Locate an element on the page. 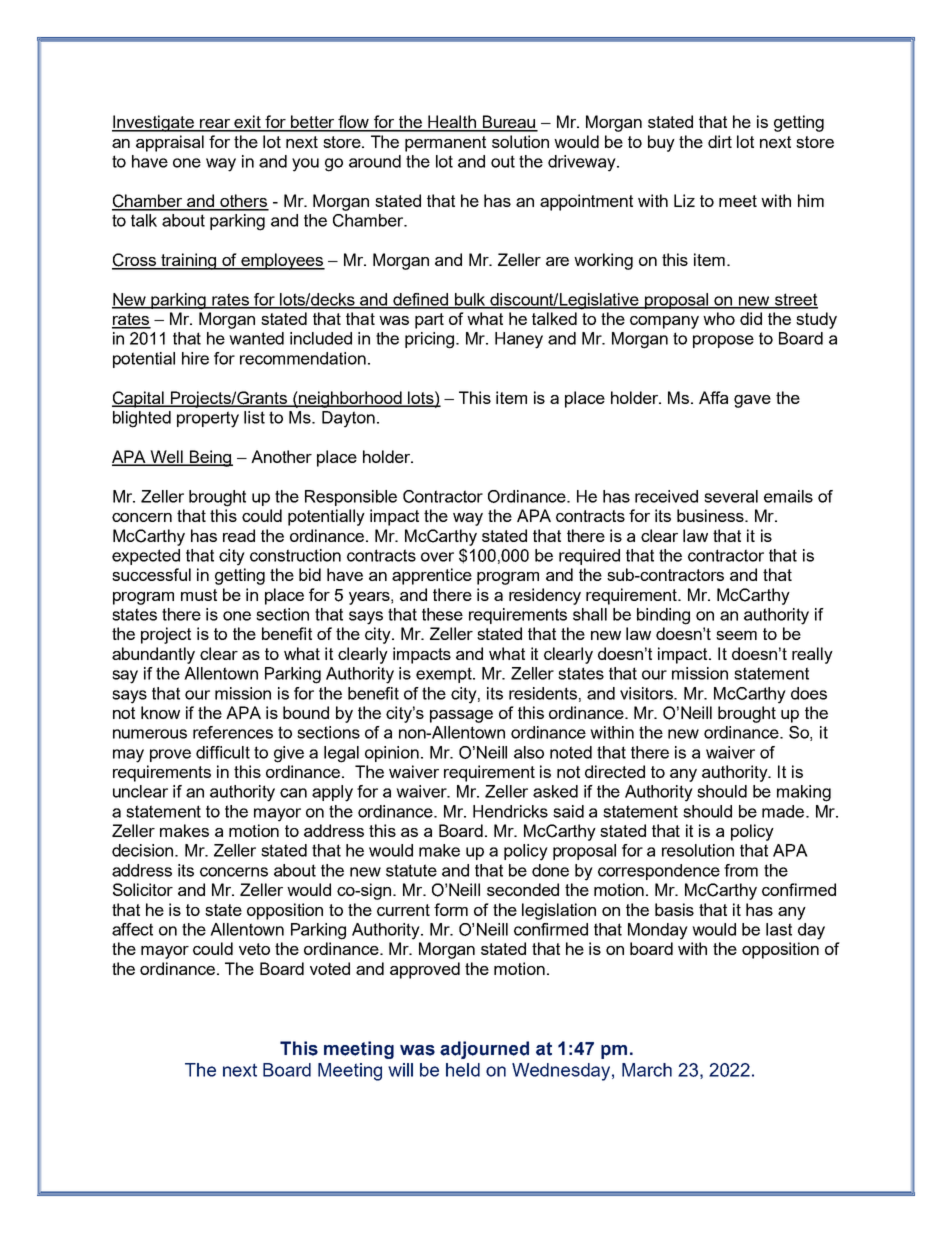 The image size is (952, 1233). veto is located at coordinates (254, 949).
